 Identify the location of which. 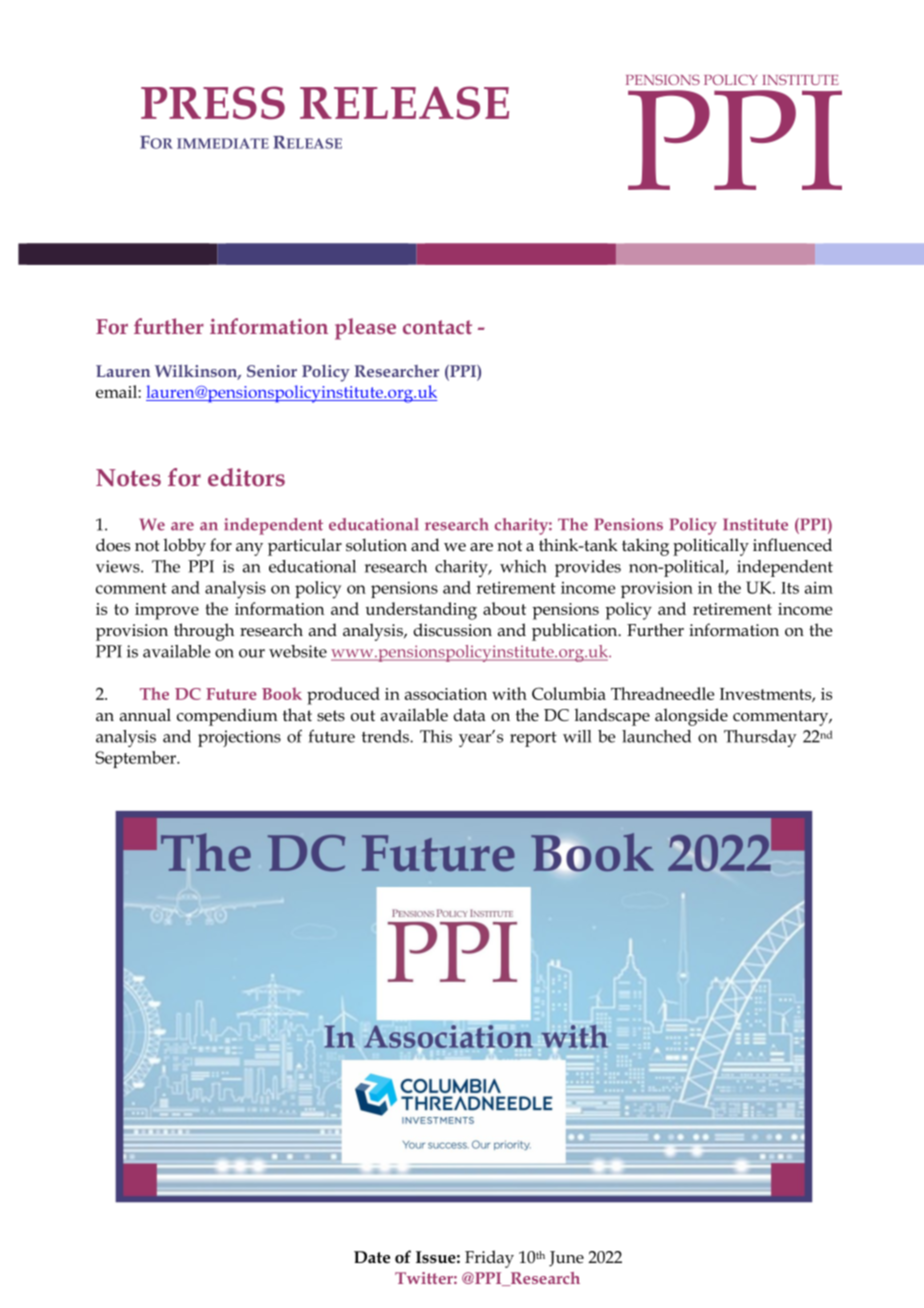
(523, 566).
